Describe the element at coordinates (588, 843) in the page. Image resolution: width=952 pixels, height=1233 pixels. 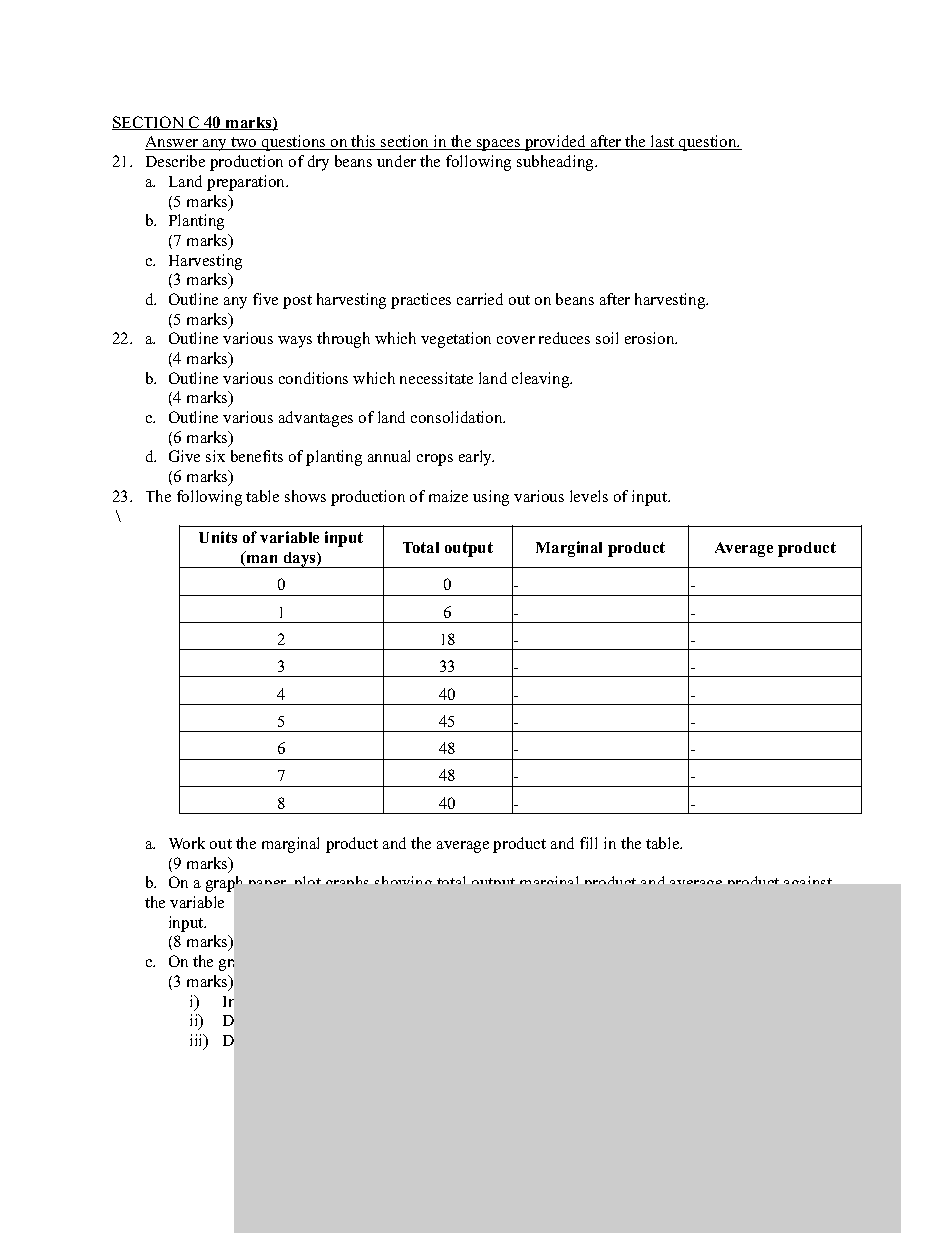
I see `fill` at that location.
